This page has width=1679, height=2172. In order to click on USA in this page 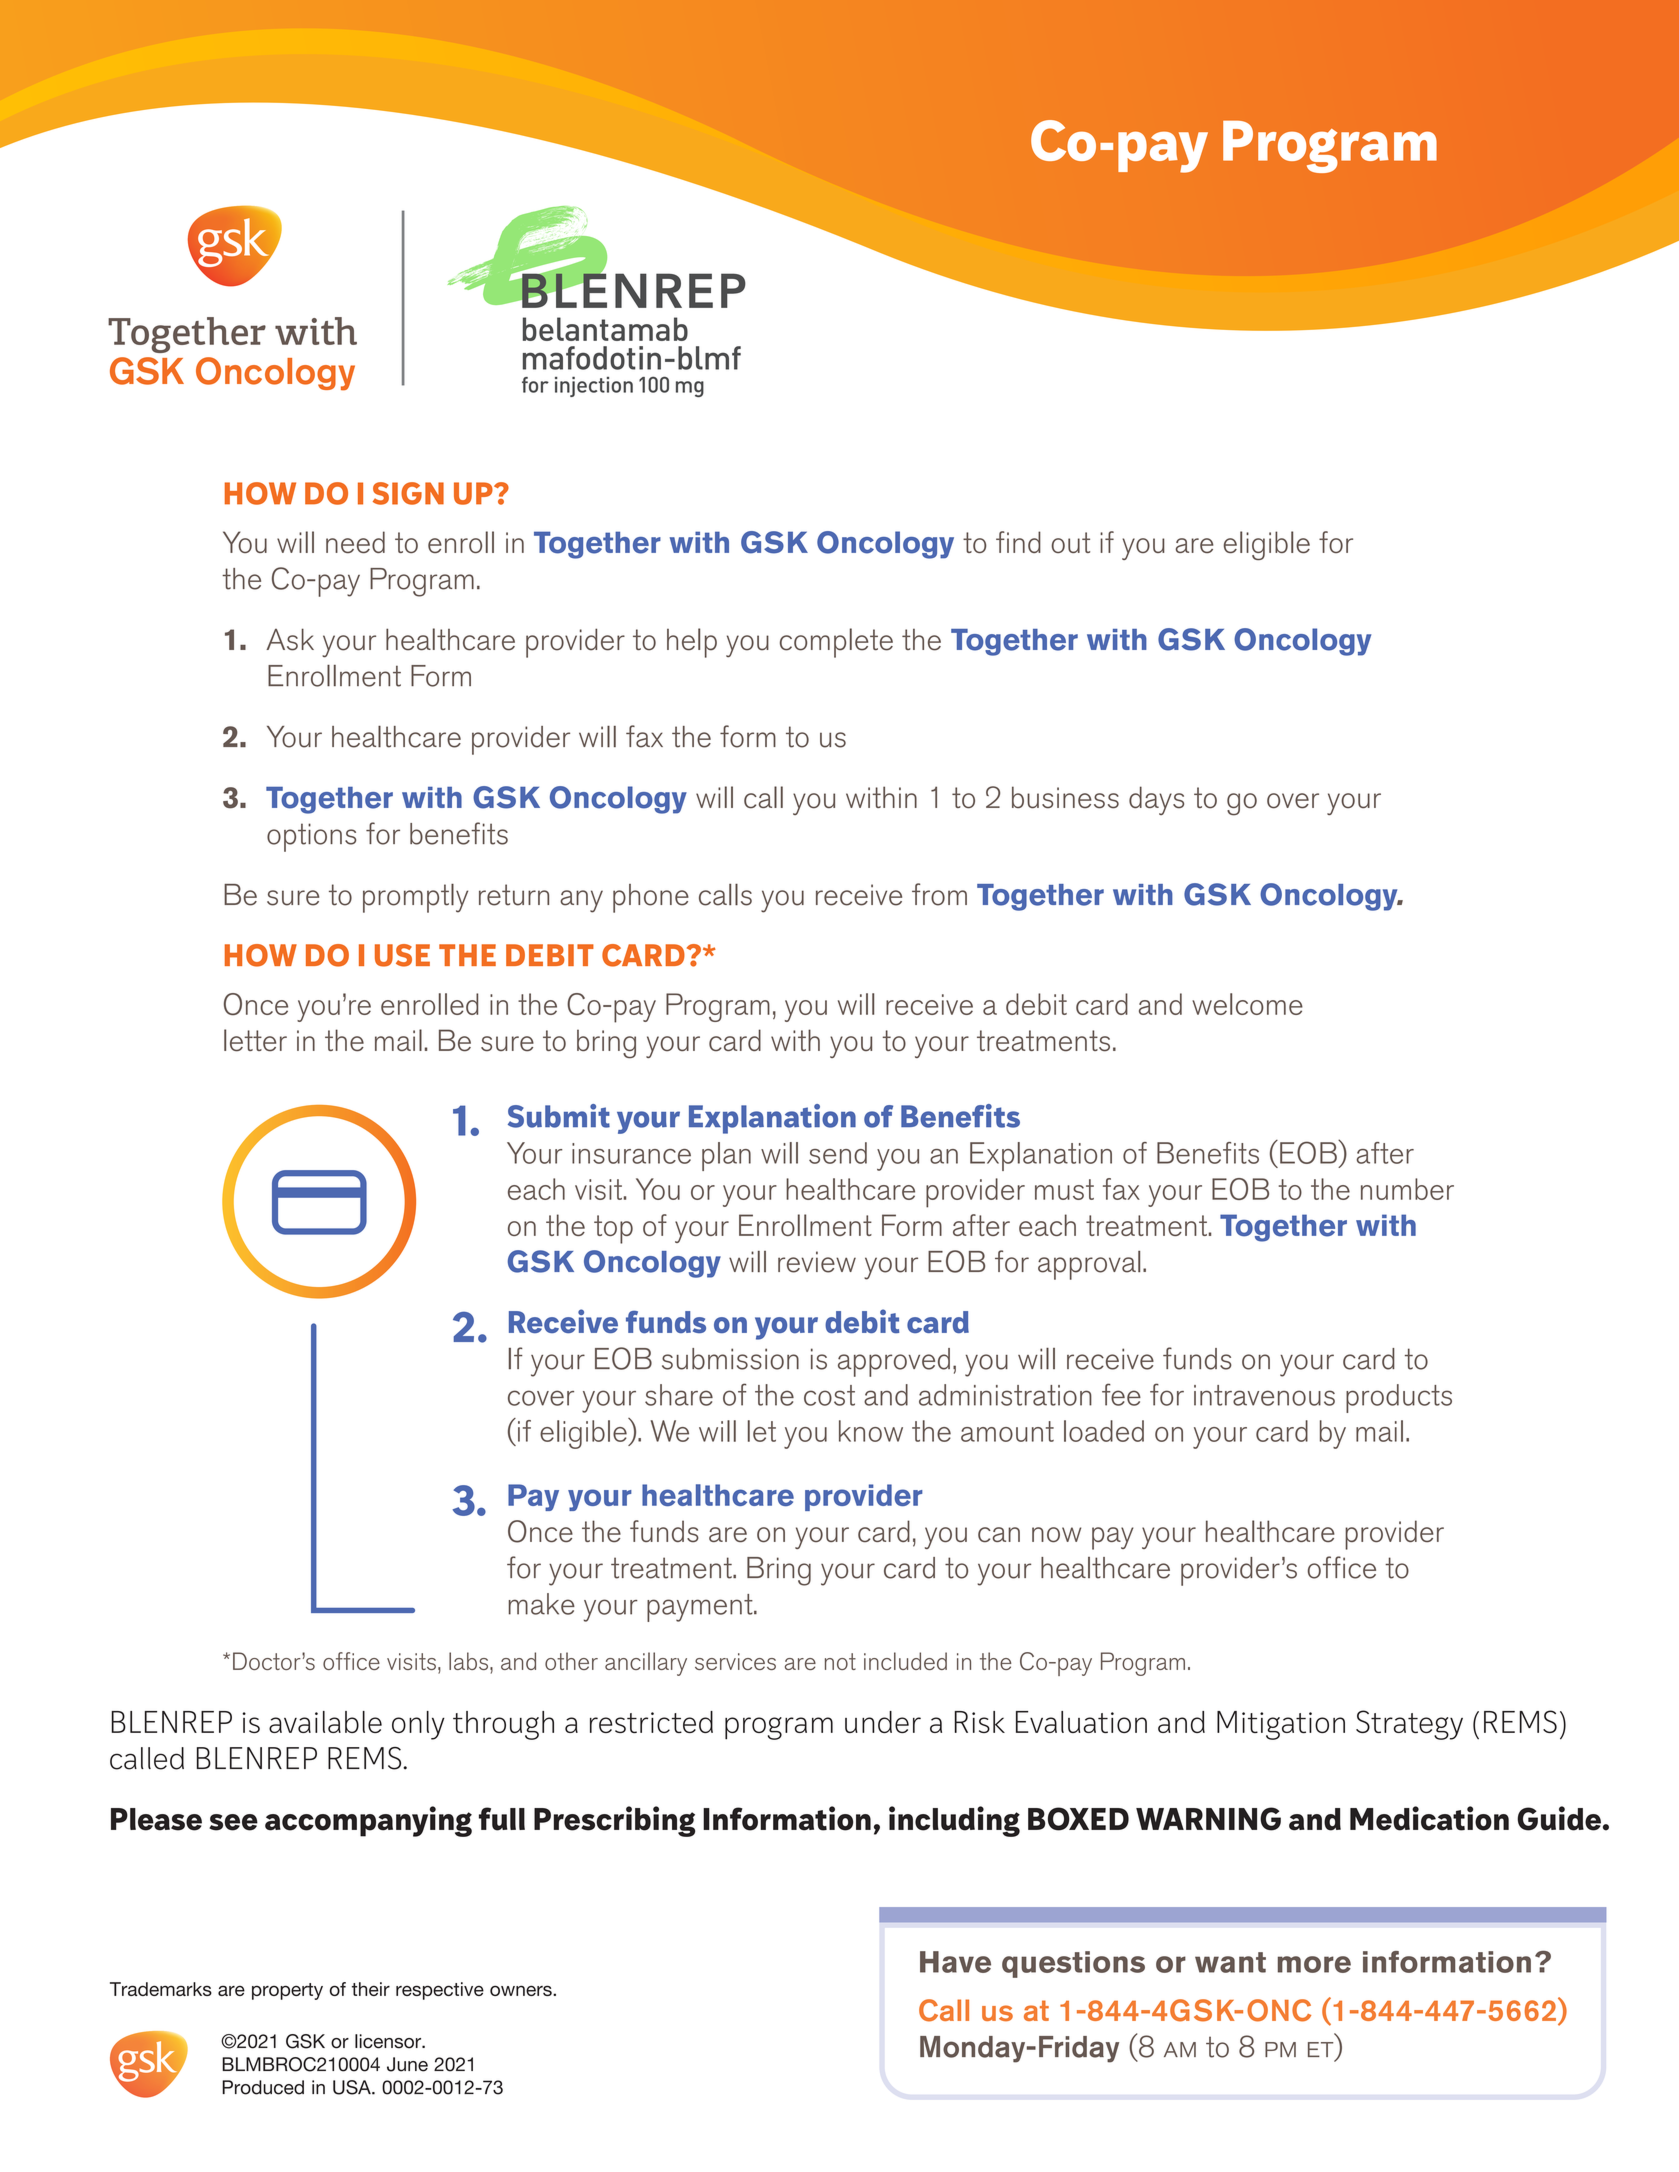, I will do `click(353, 2087)`.
